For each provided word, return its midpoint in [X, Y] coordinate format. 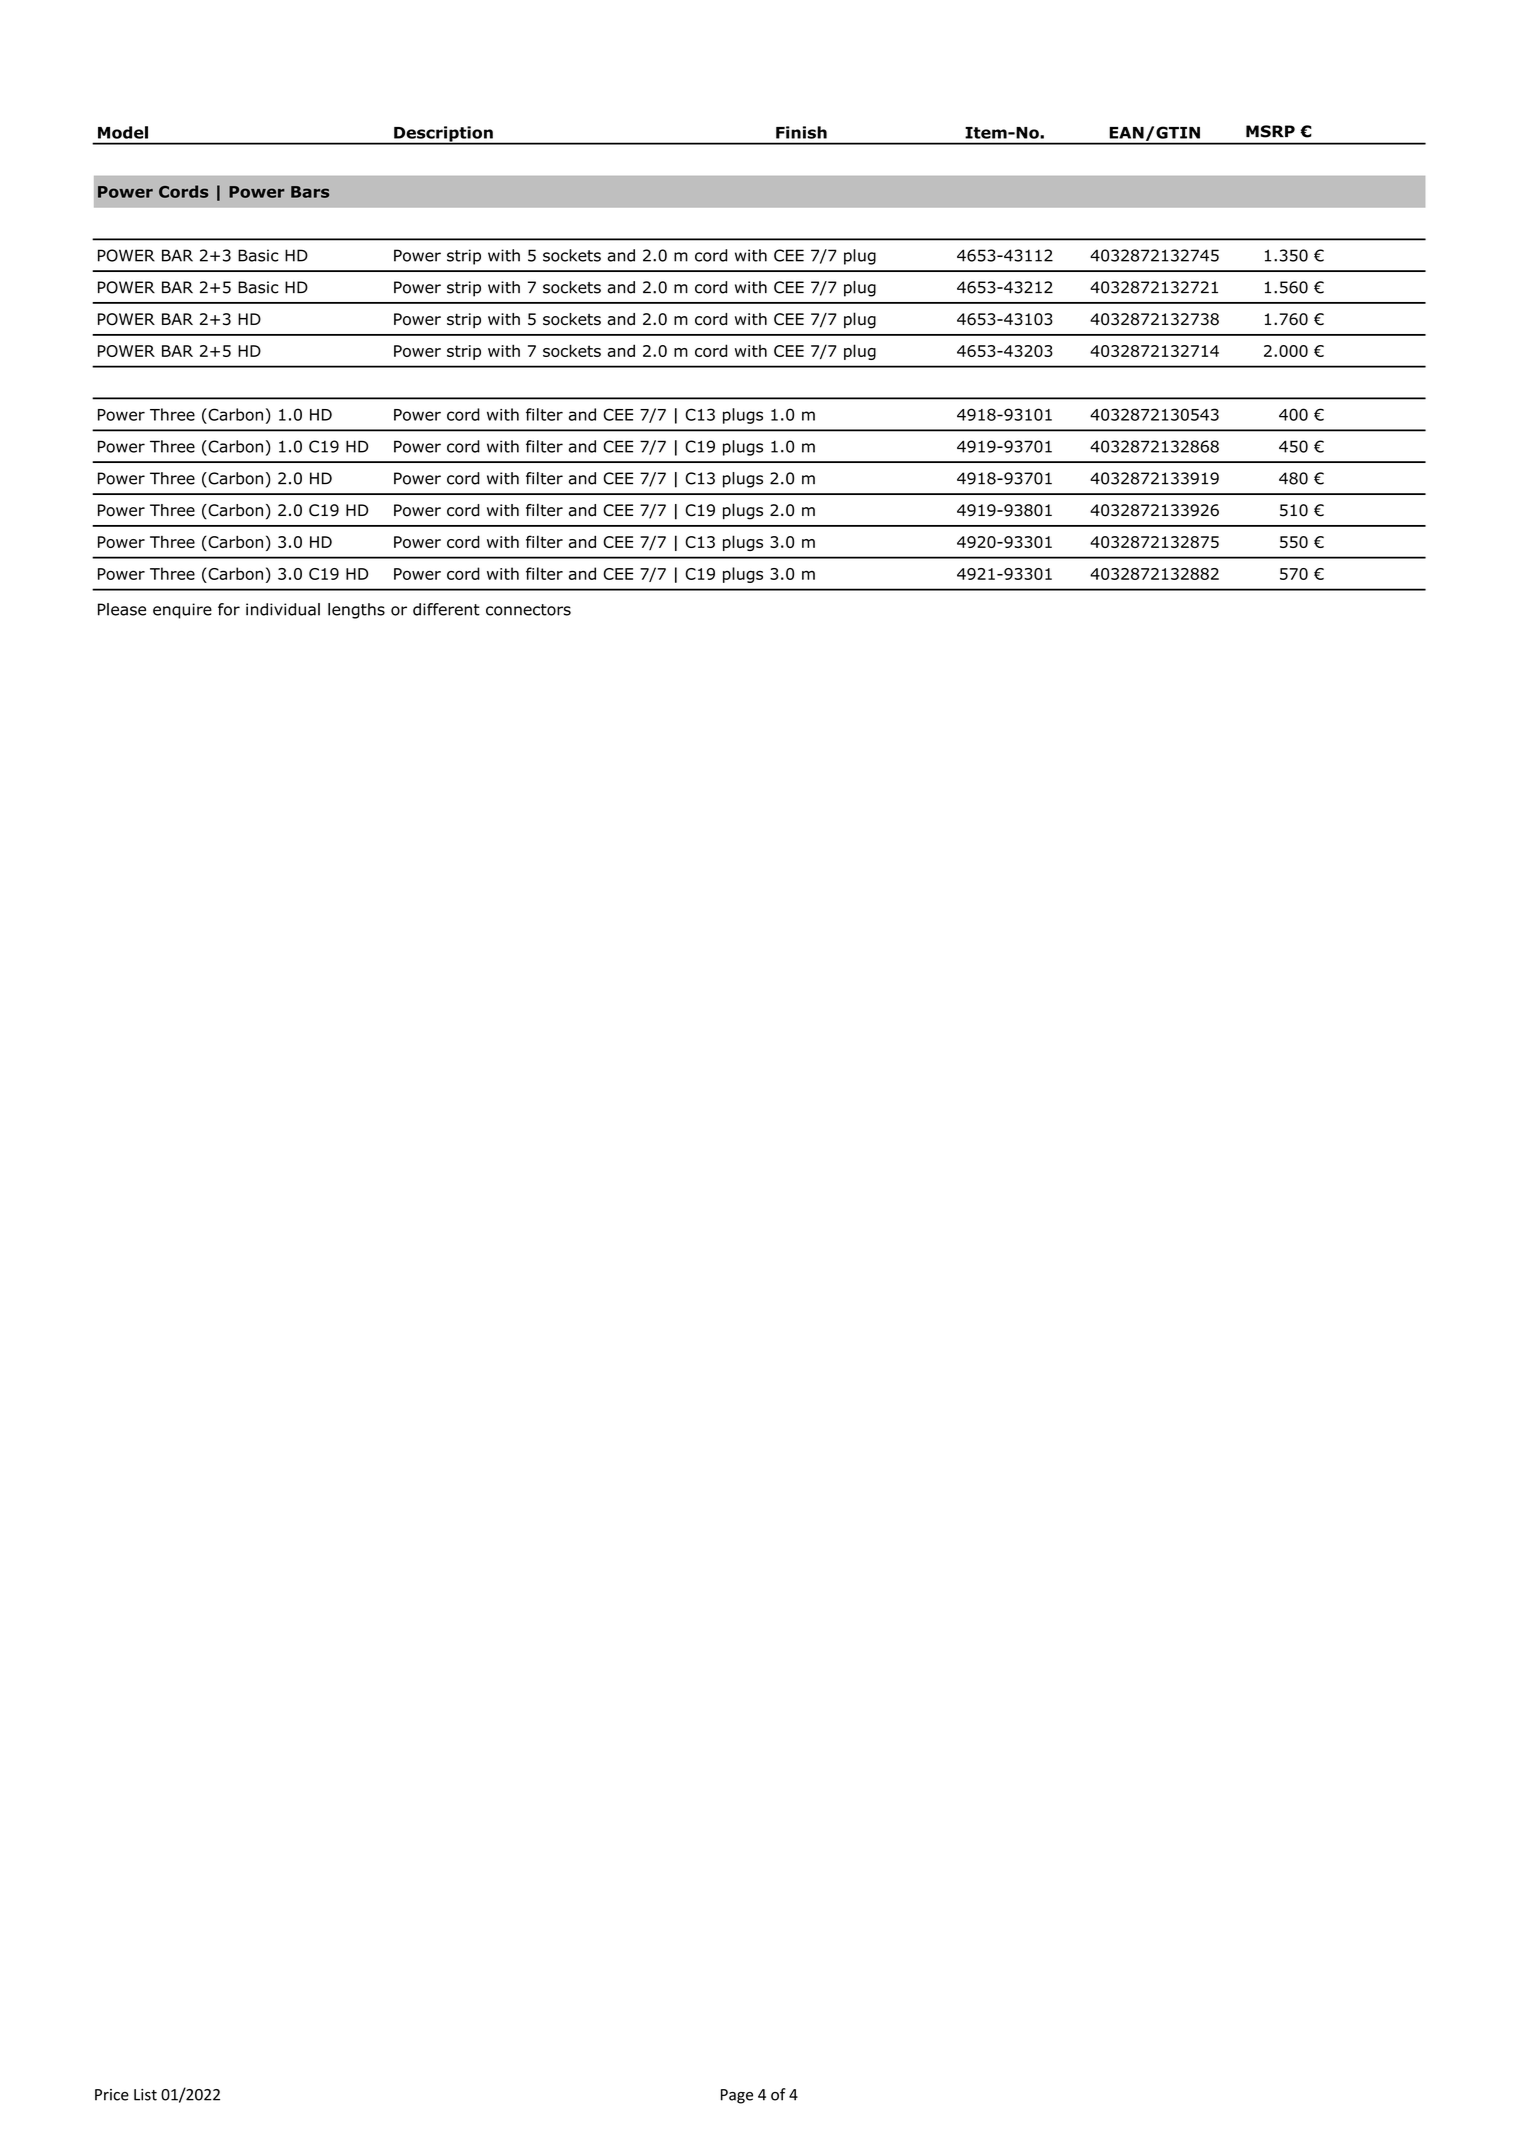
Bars [310, 192]
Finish [801, 132]
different [446, 609]
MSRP [1270, 131]
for [229, 609]
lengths [356, 611]
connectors [528, 610]
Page [737, 2096]
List [145, 2095]
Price [112, 2095]
